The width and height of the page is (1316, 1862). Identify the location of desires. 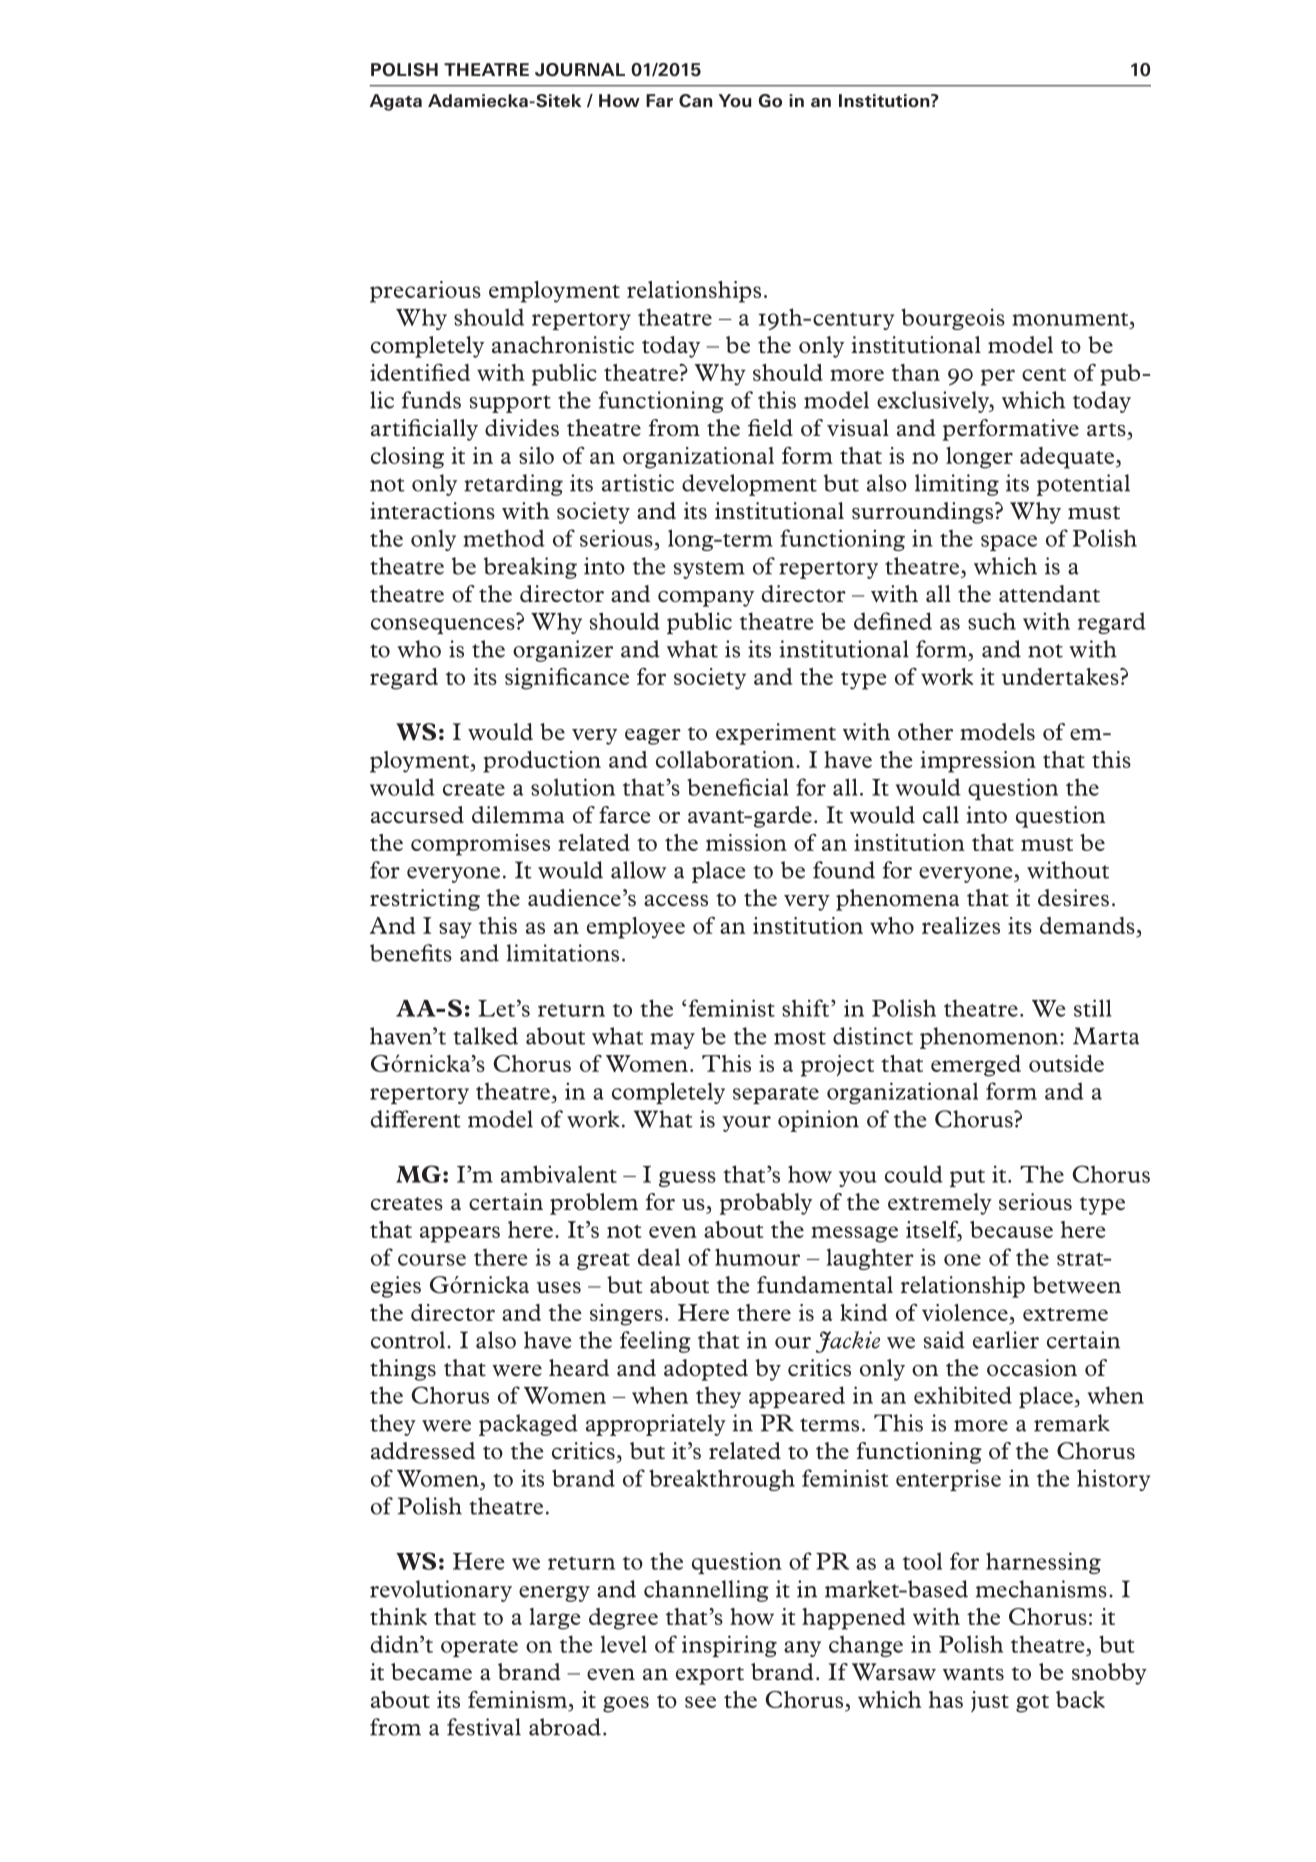
(1073, 898).
